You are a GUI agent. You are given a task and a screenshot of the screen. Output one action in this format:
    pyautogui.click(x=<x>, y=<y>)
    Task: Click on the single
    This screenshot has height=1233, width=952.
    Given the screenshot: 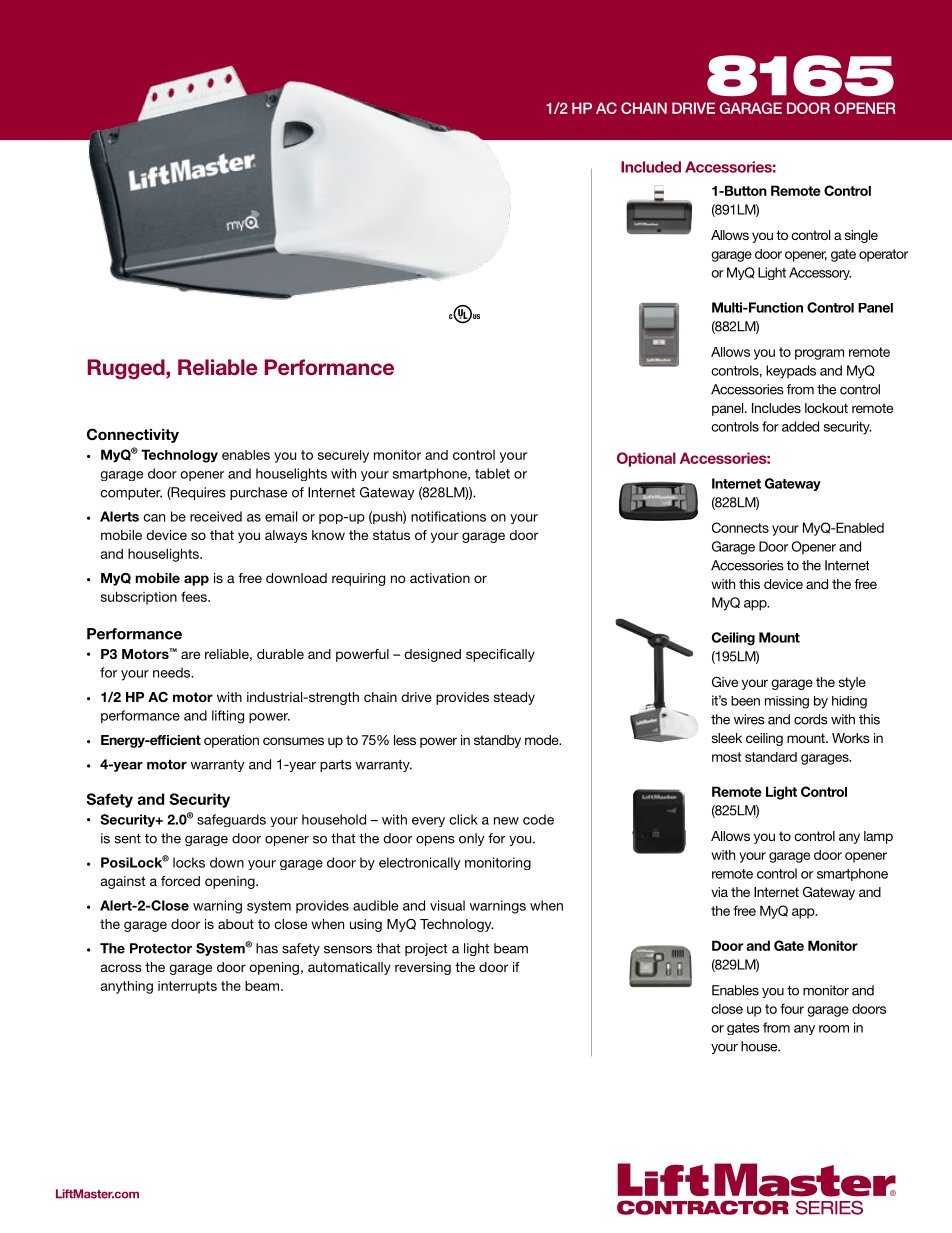 What is the action you would take?
    pyautogui.click(x=861, y=236)
